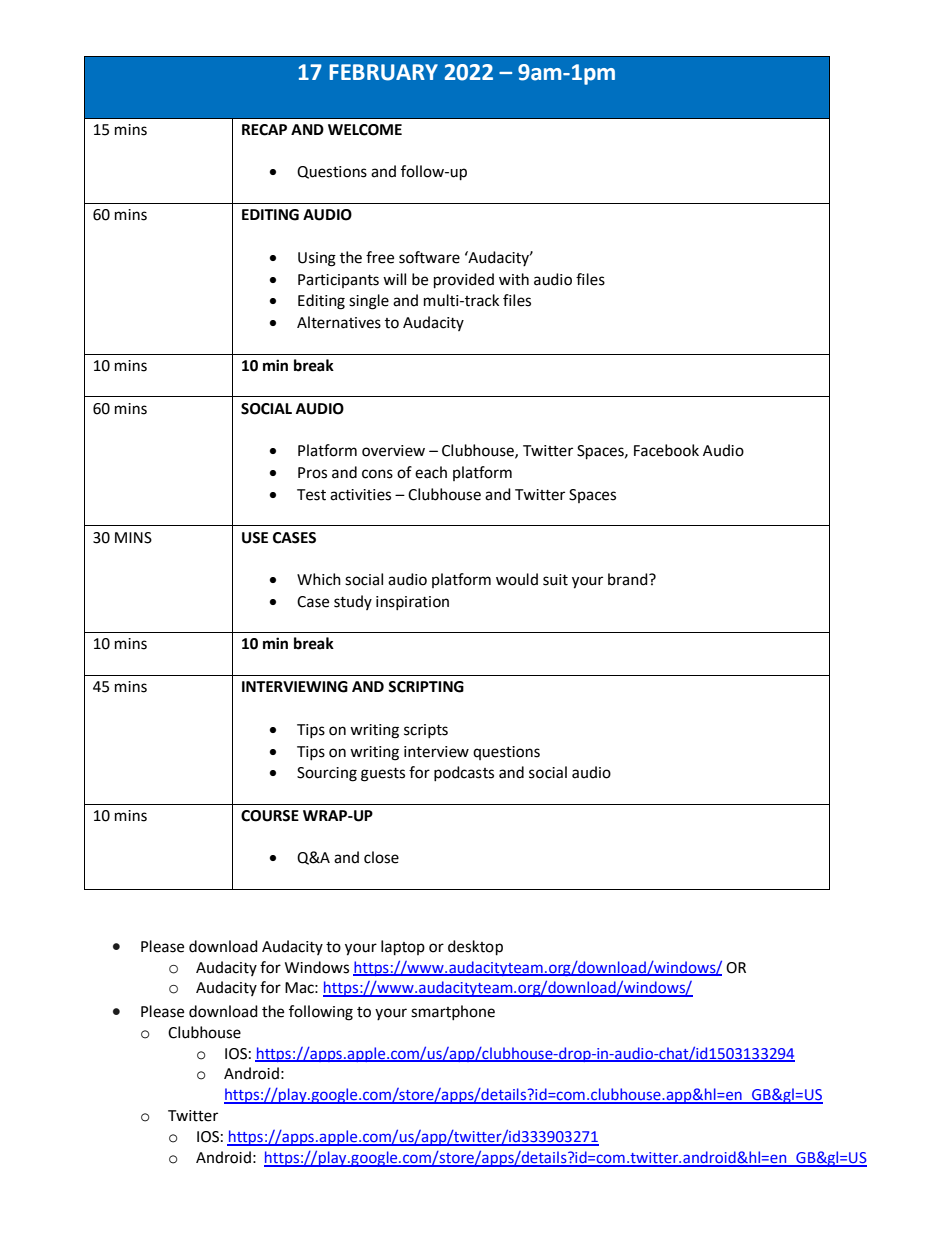 The width and height of the image is (952, 1233). I want to click on Sourcing, so click(327, 774).
